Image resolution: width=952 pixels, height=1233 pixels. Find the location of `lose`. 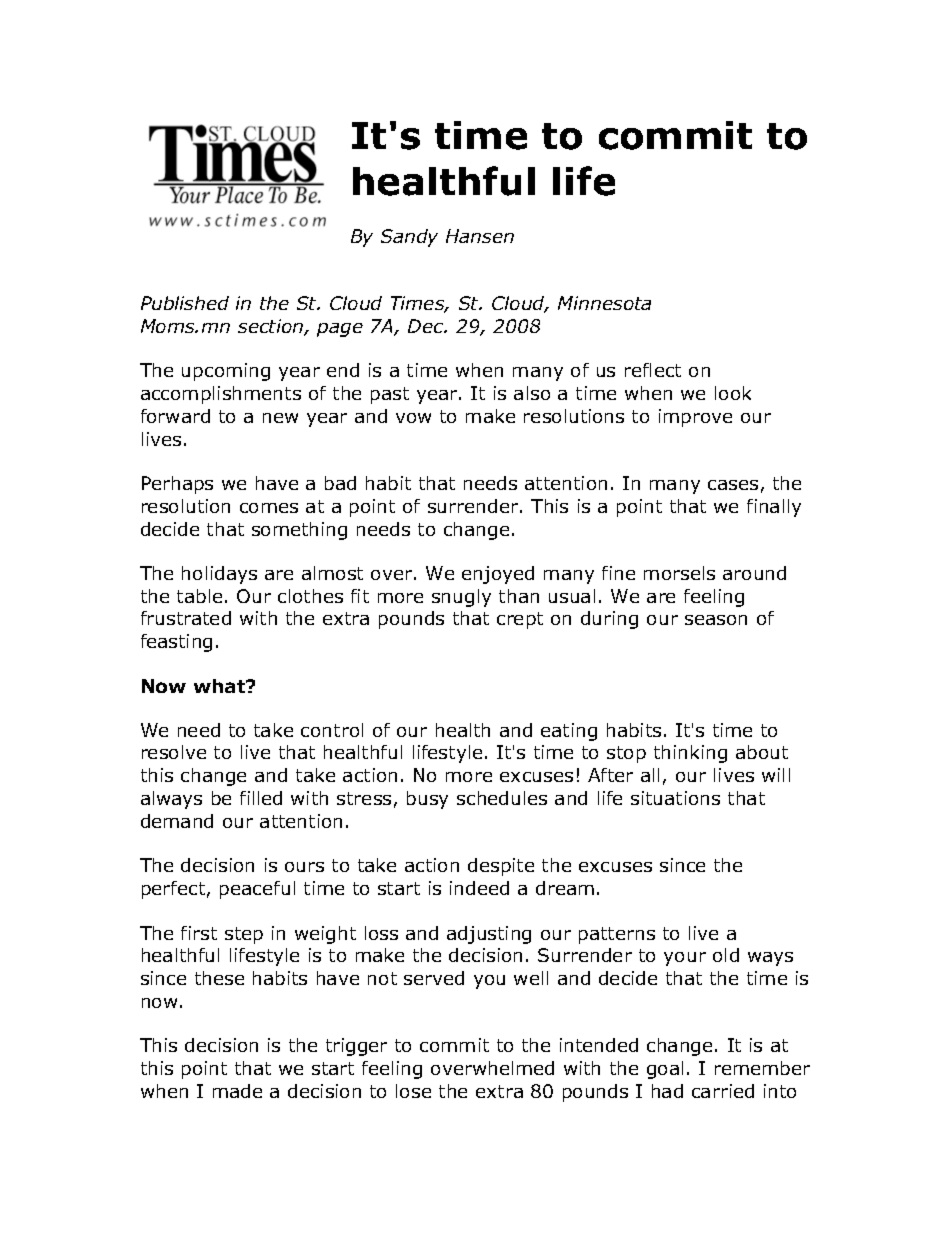

lose is located at coordinates (413, 1091).
